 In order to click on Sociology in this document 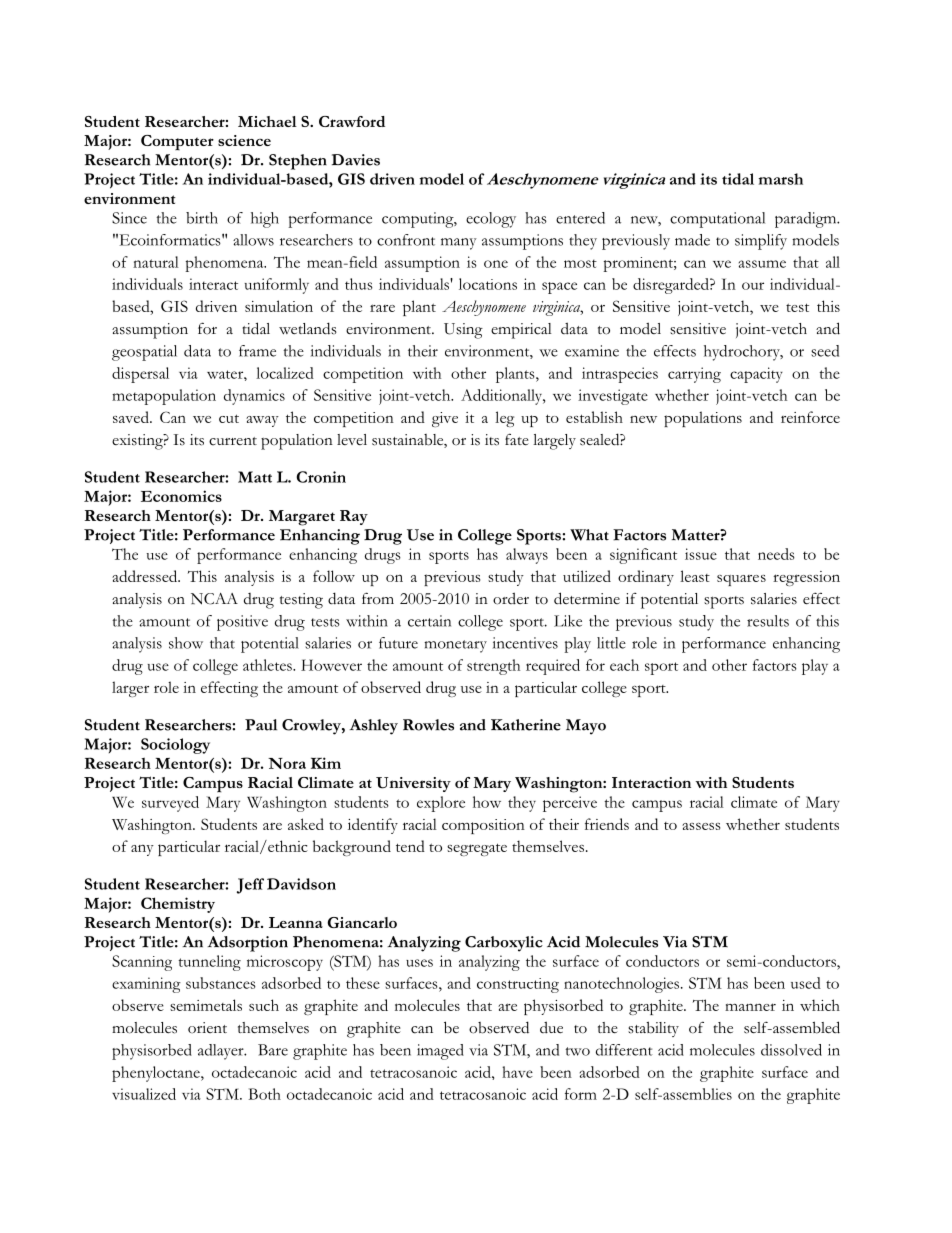, I will do `click(175, 746)`.
